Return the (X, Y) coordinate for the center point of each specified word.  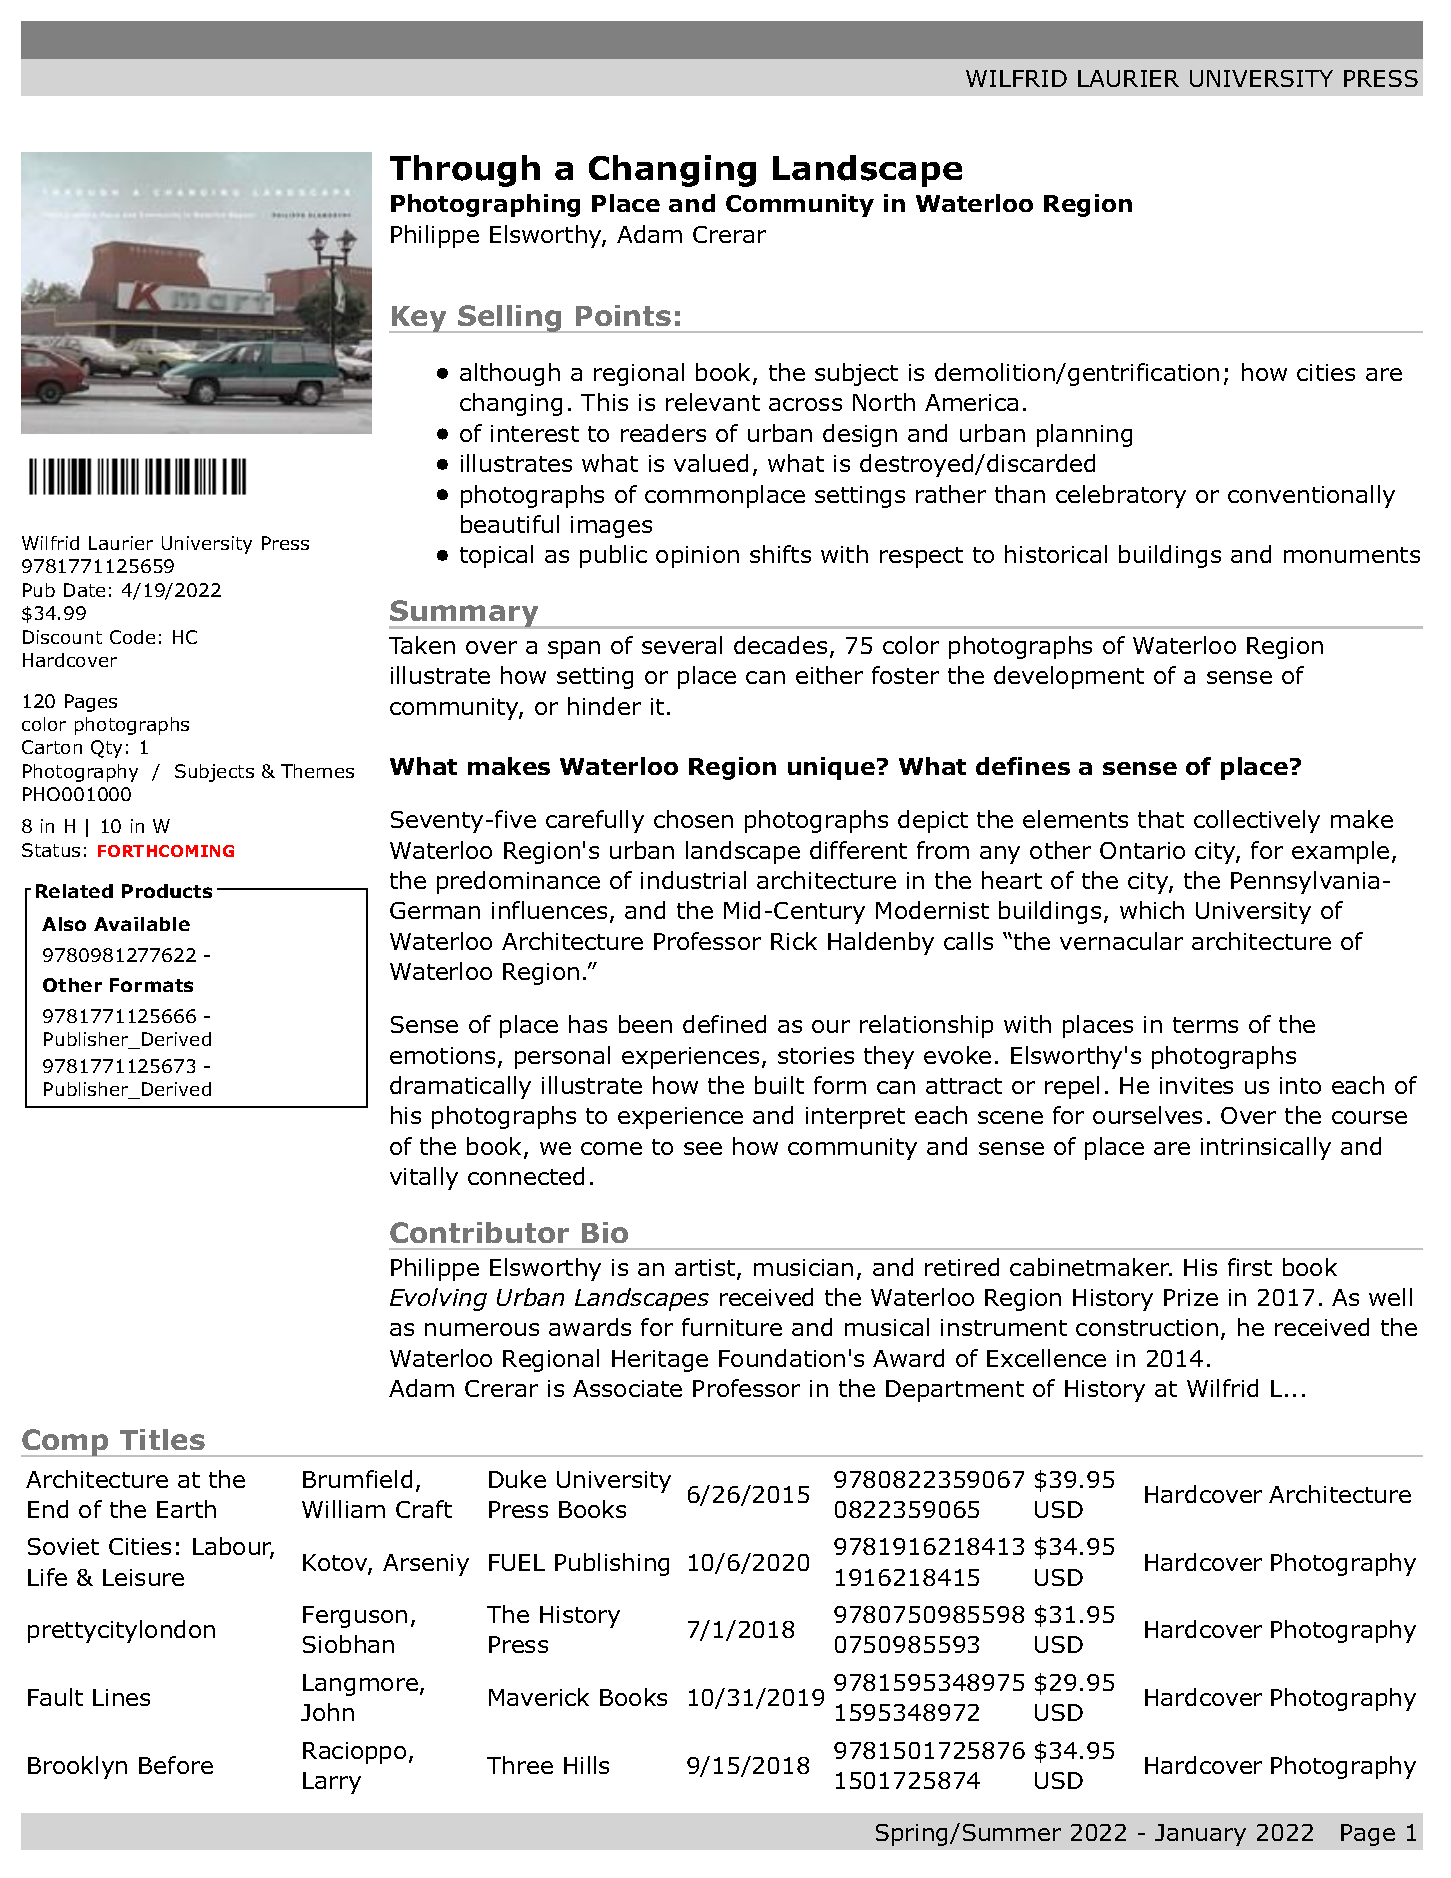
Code (132, 637)
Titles (162, 1439)
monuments (1352, 555)
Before (176, 1765)
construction (1147, 1327)
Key (419, 319)
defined (724, 1024)
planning (1084, 435)
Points (623, 315)
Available (142, 924)
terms (1205, 1025)
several (682, 645)
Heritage (660, 1361)
